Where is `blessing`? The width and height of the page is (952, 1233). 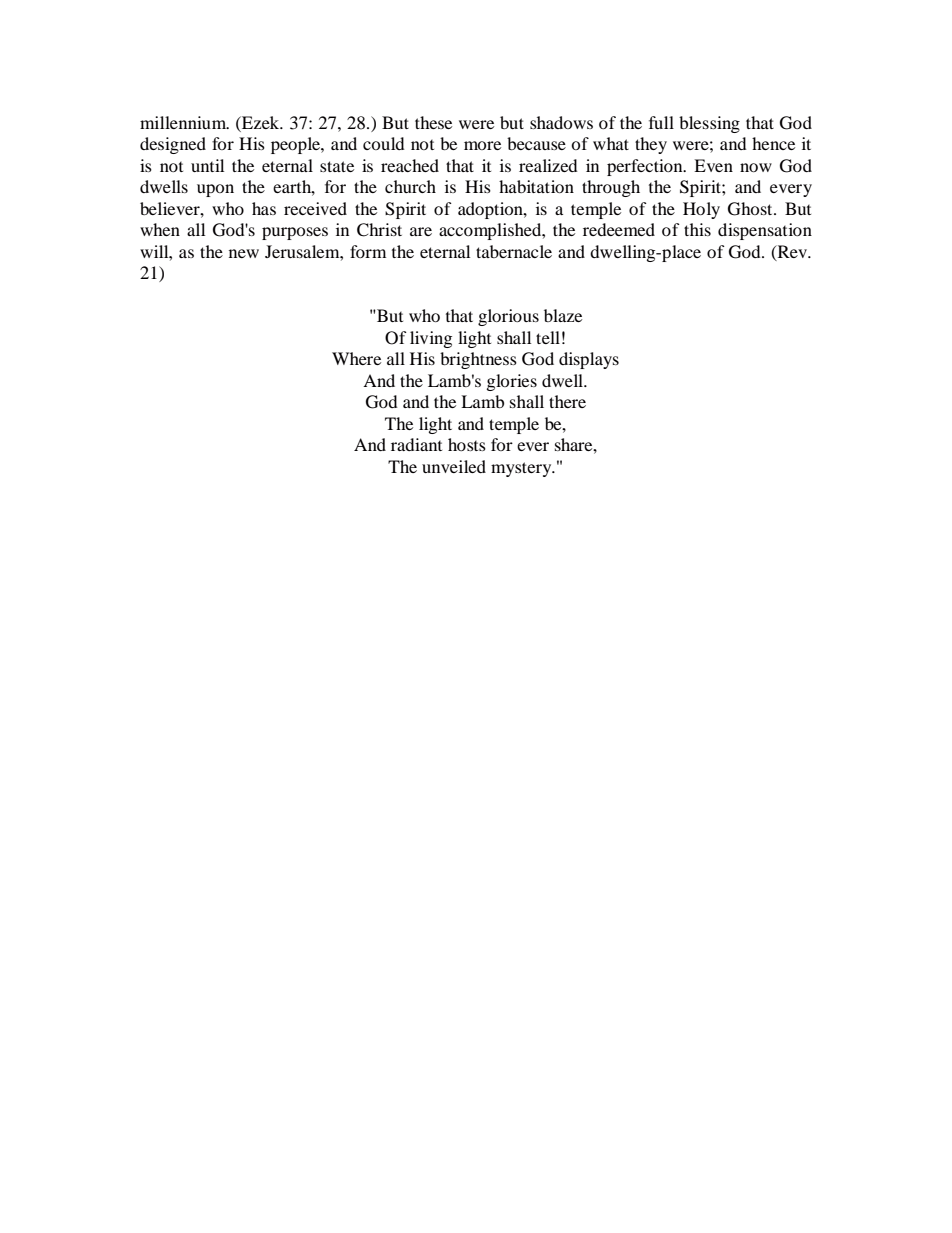 blessing is located at coordinates (709, 124).
